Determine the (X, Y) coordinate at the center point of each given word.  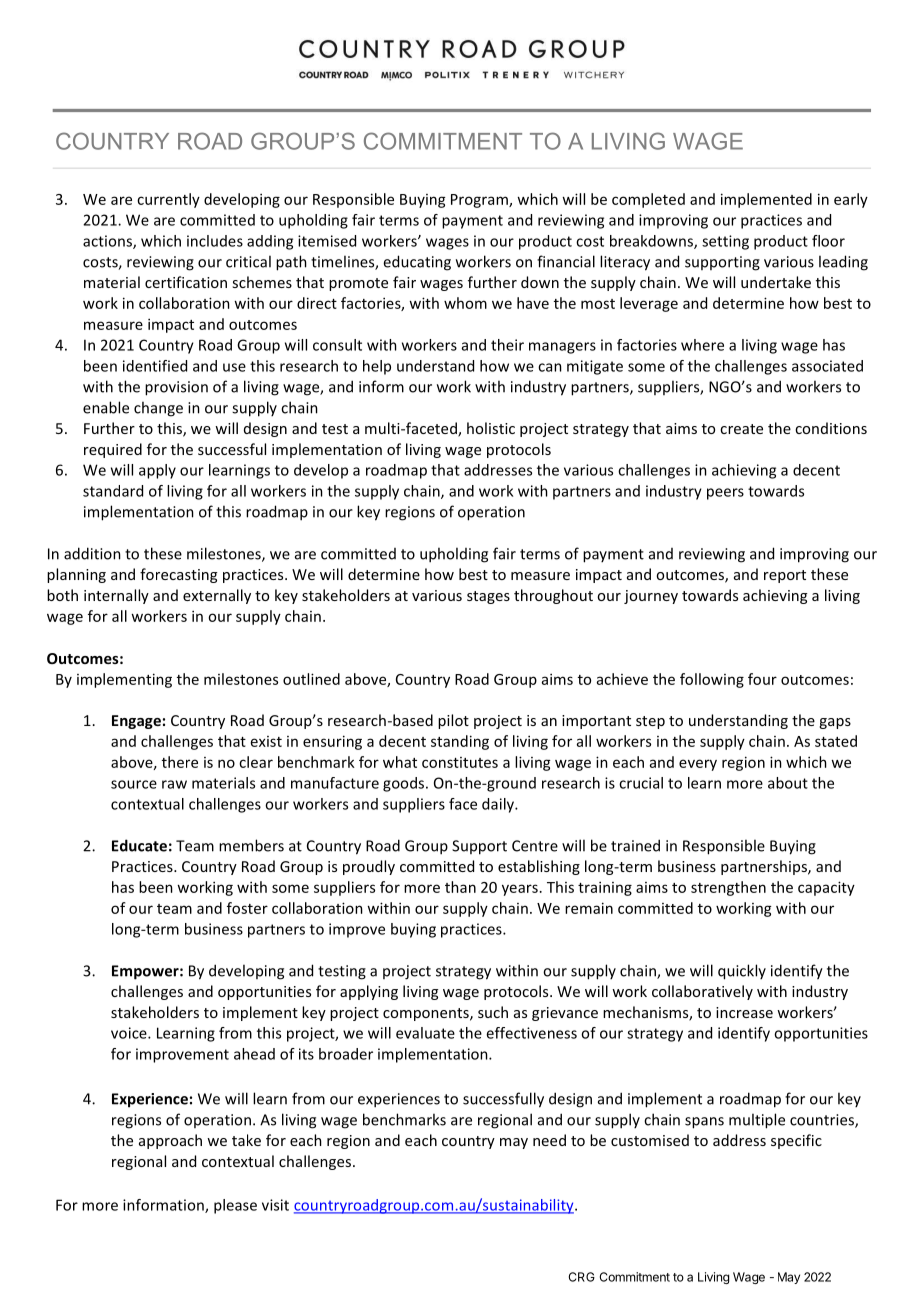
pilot (453, 721)
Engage (136, 722)
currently (168, 200)
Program (480, 201)
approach (170, 1141)
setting (725, 242)
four (762, 679)
